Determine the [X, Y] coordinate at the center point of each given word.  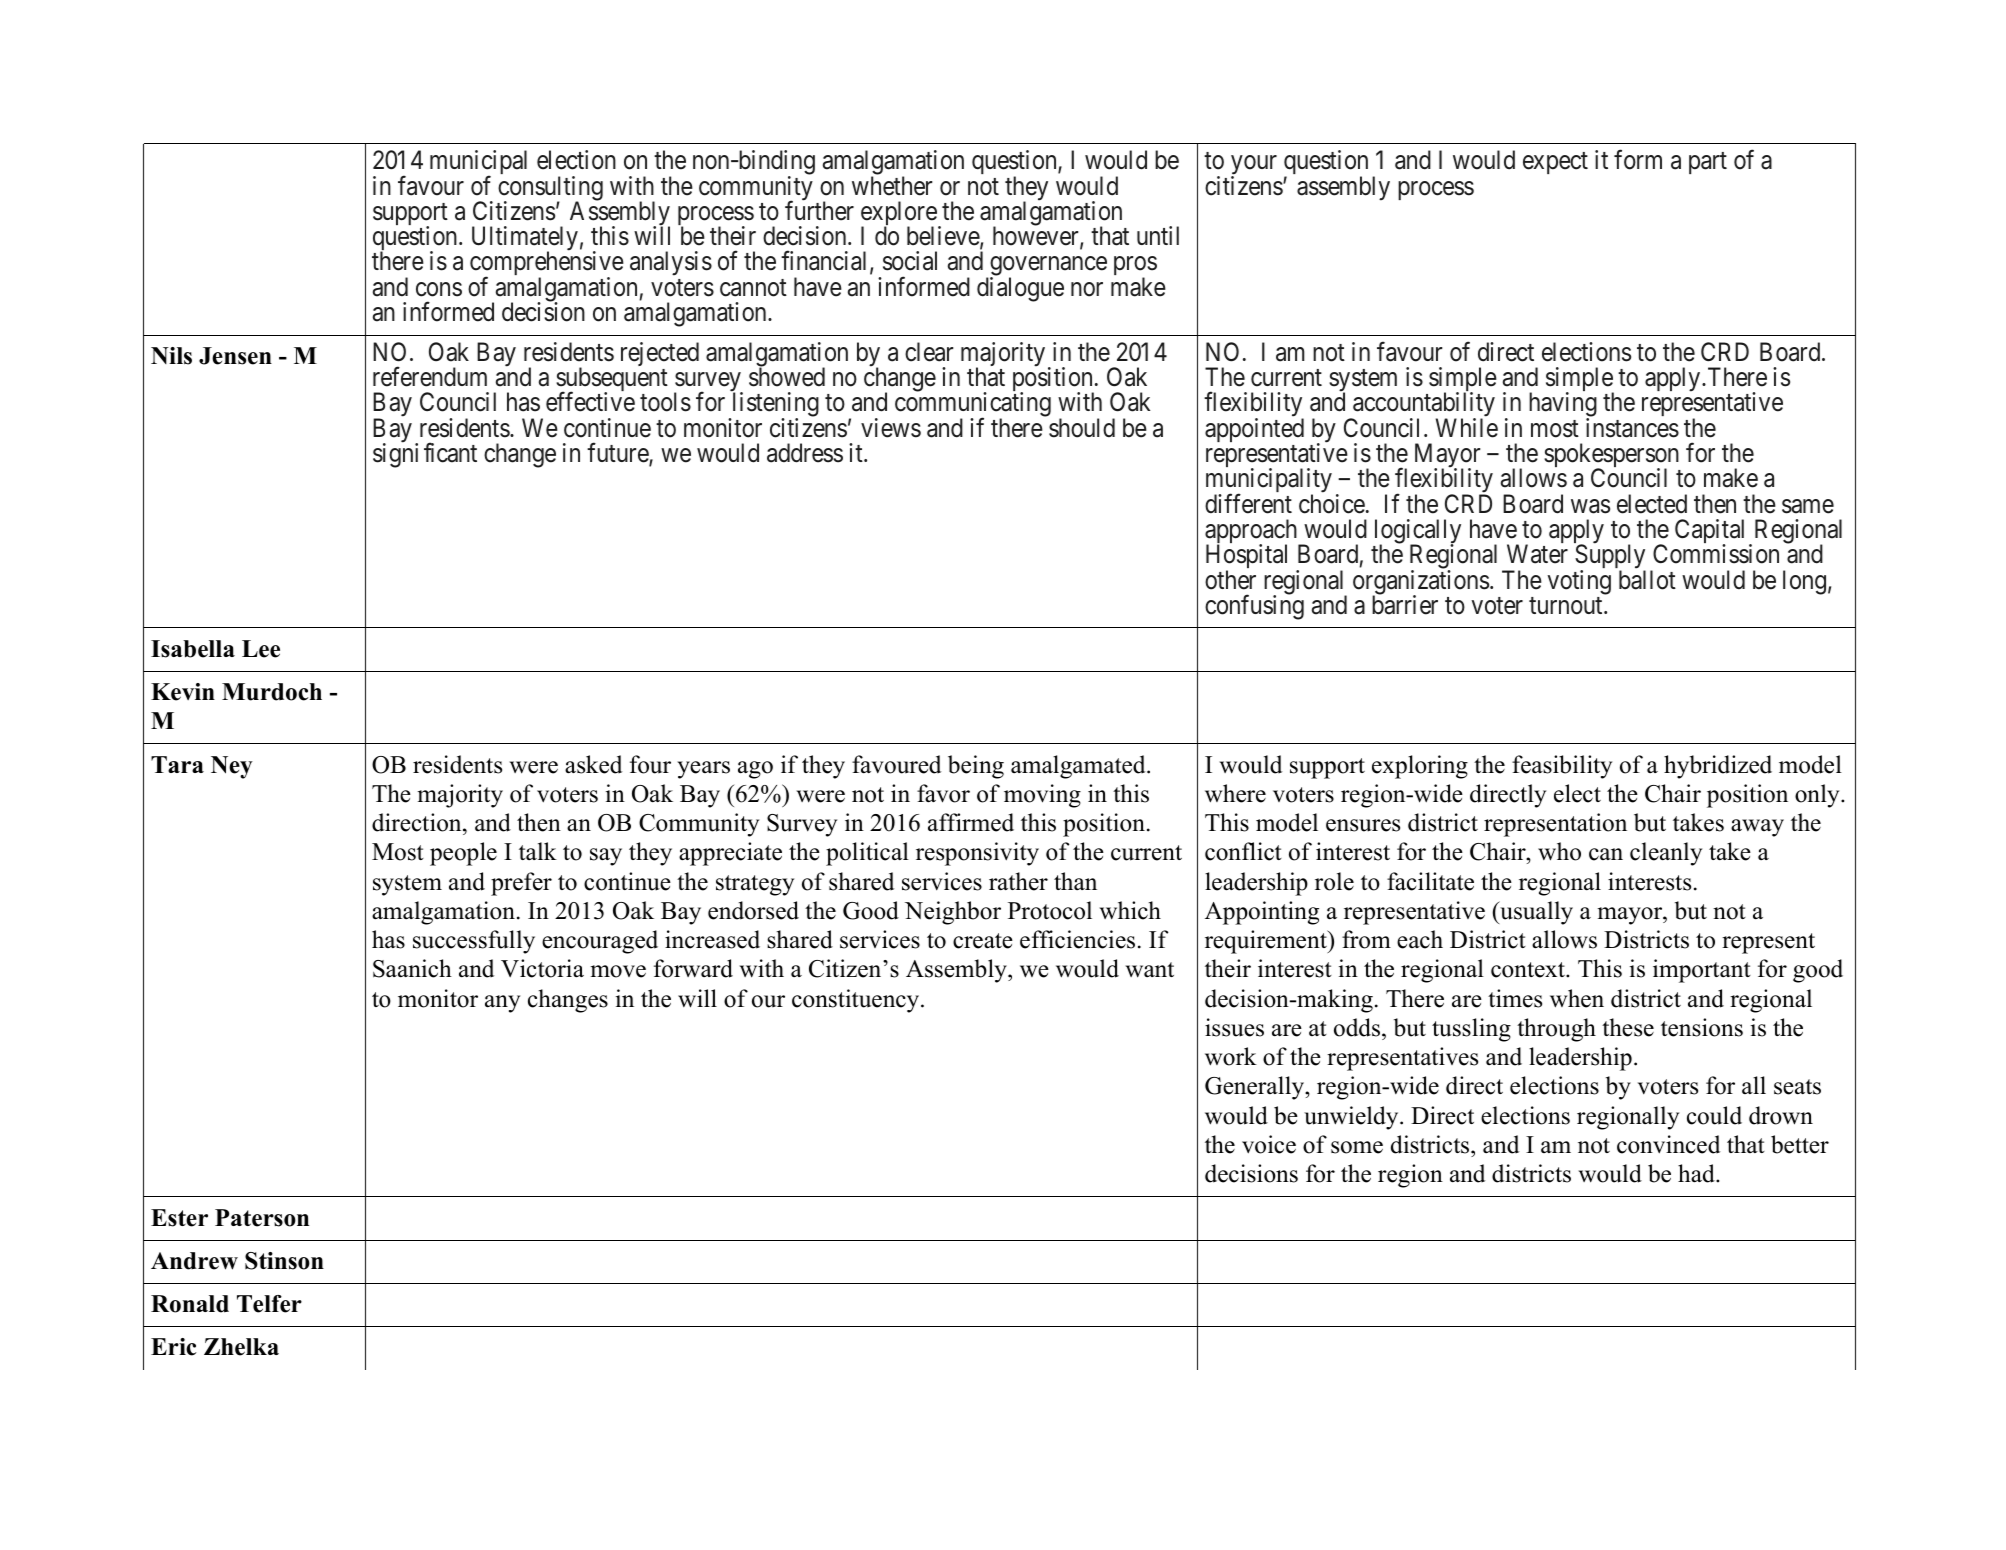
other [1230, 580]
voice [1269, 1144]
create [983, 941]
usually [1535, 913]
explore [899, 214]
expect [1555, 163]
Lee [261, 649]
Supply [1610, 558]
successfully [474, 942]
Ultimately [525, 240]
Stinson [284, 1261]
